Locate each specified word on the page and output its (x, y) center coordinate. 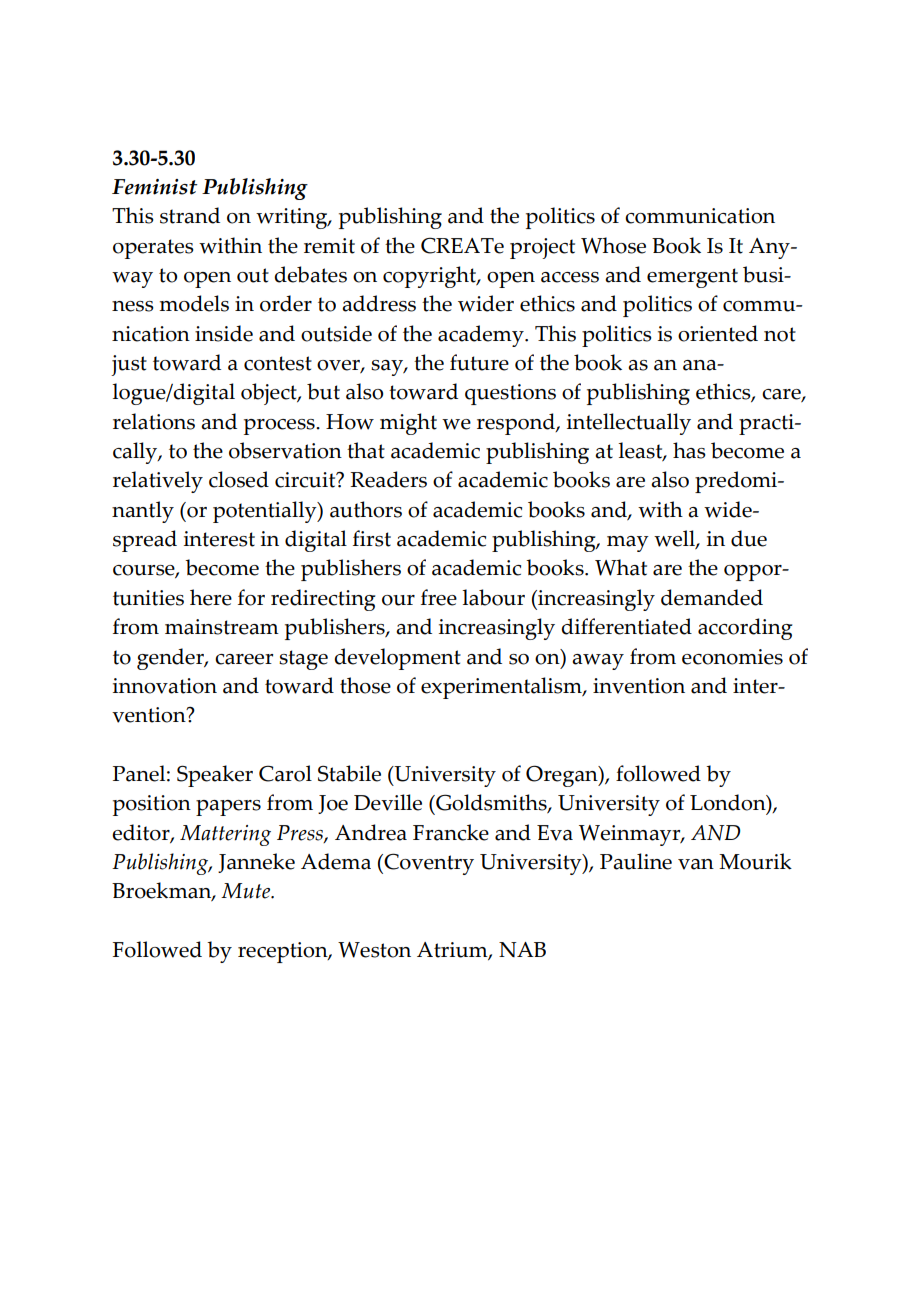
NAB (522, 949)
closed (239, 479)
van (696, 864)
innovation (165, 686)
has (689, 450)
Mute (247, 891)
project (542, 248)
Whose (613, 245)
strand (190, 215)
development (397, 659)
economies (732, 657)
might (408, 424)
